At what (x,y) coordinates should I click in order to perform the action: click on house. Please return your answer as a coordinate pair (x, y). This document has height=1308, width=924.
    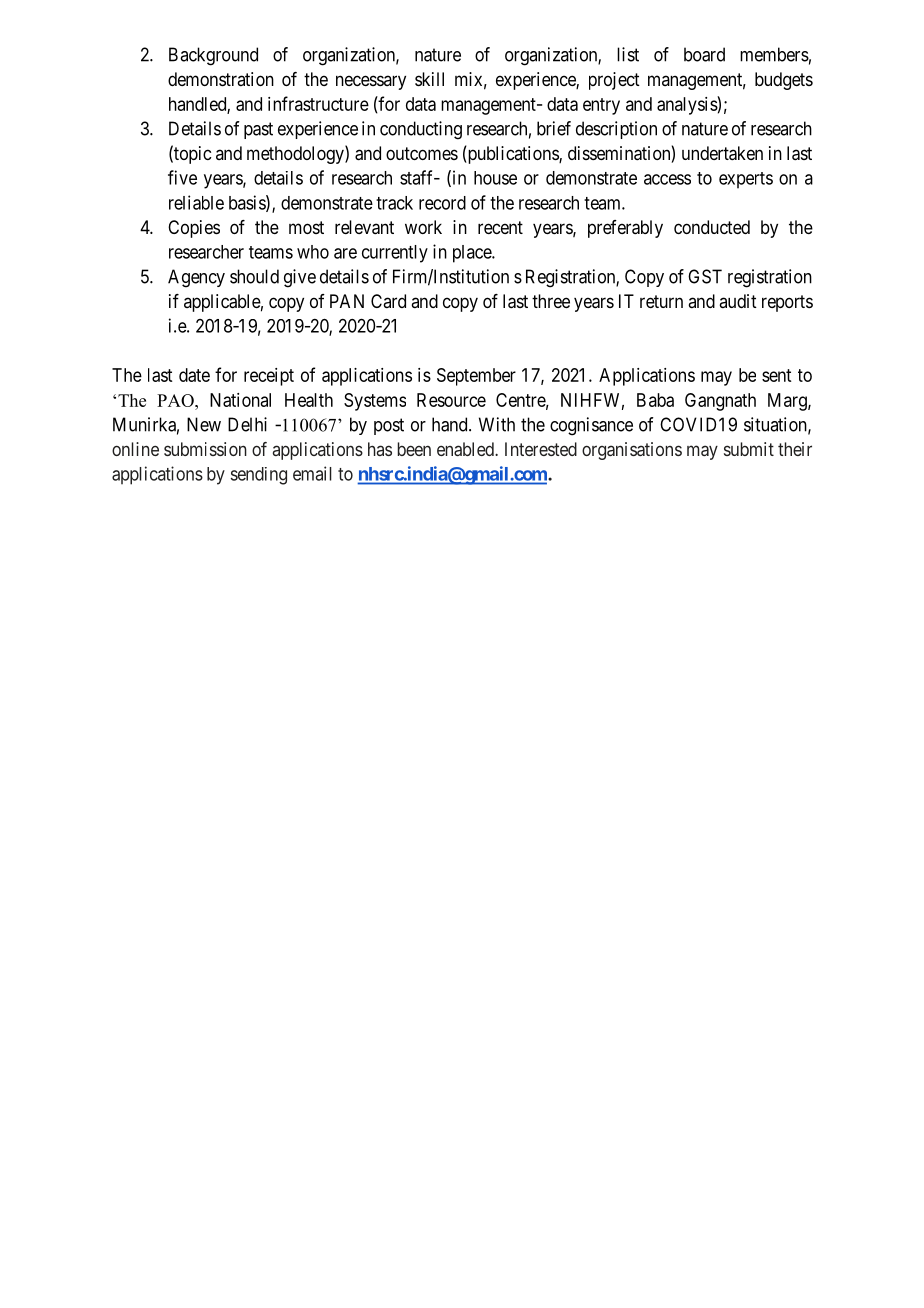
    Looking at the image, I should click on (495, 178).
